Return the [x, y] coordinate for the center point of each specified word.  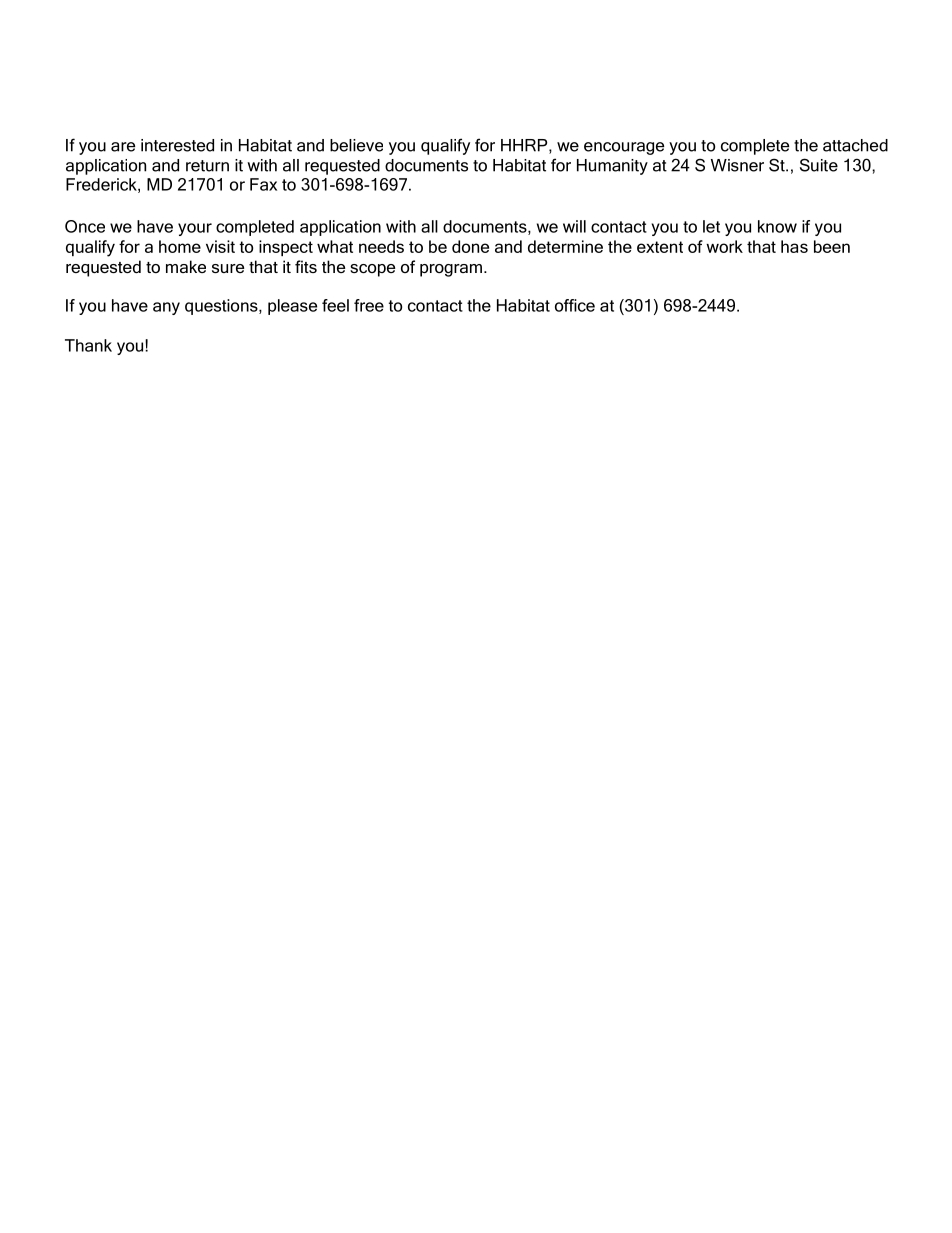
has [794, 246]
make [186, 266]
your [195, 229]
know [777, 226]
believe [356, 145]
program [451, 270]
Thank [88, 345]
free [369, 305]
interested [177, 145]
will [574, 226]
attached [855, 145]
